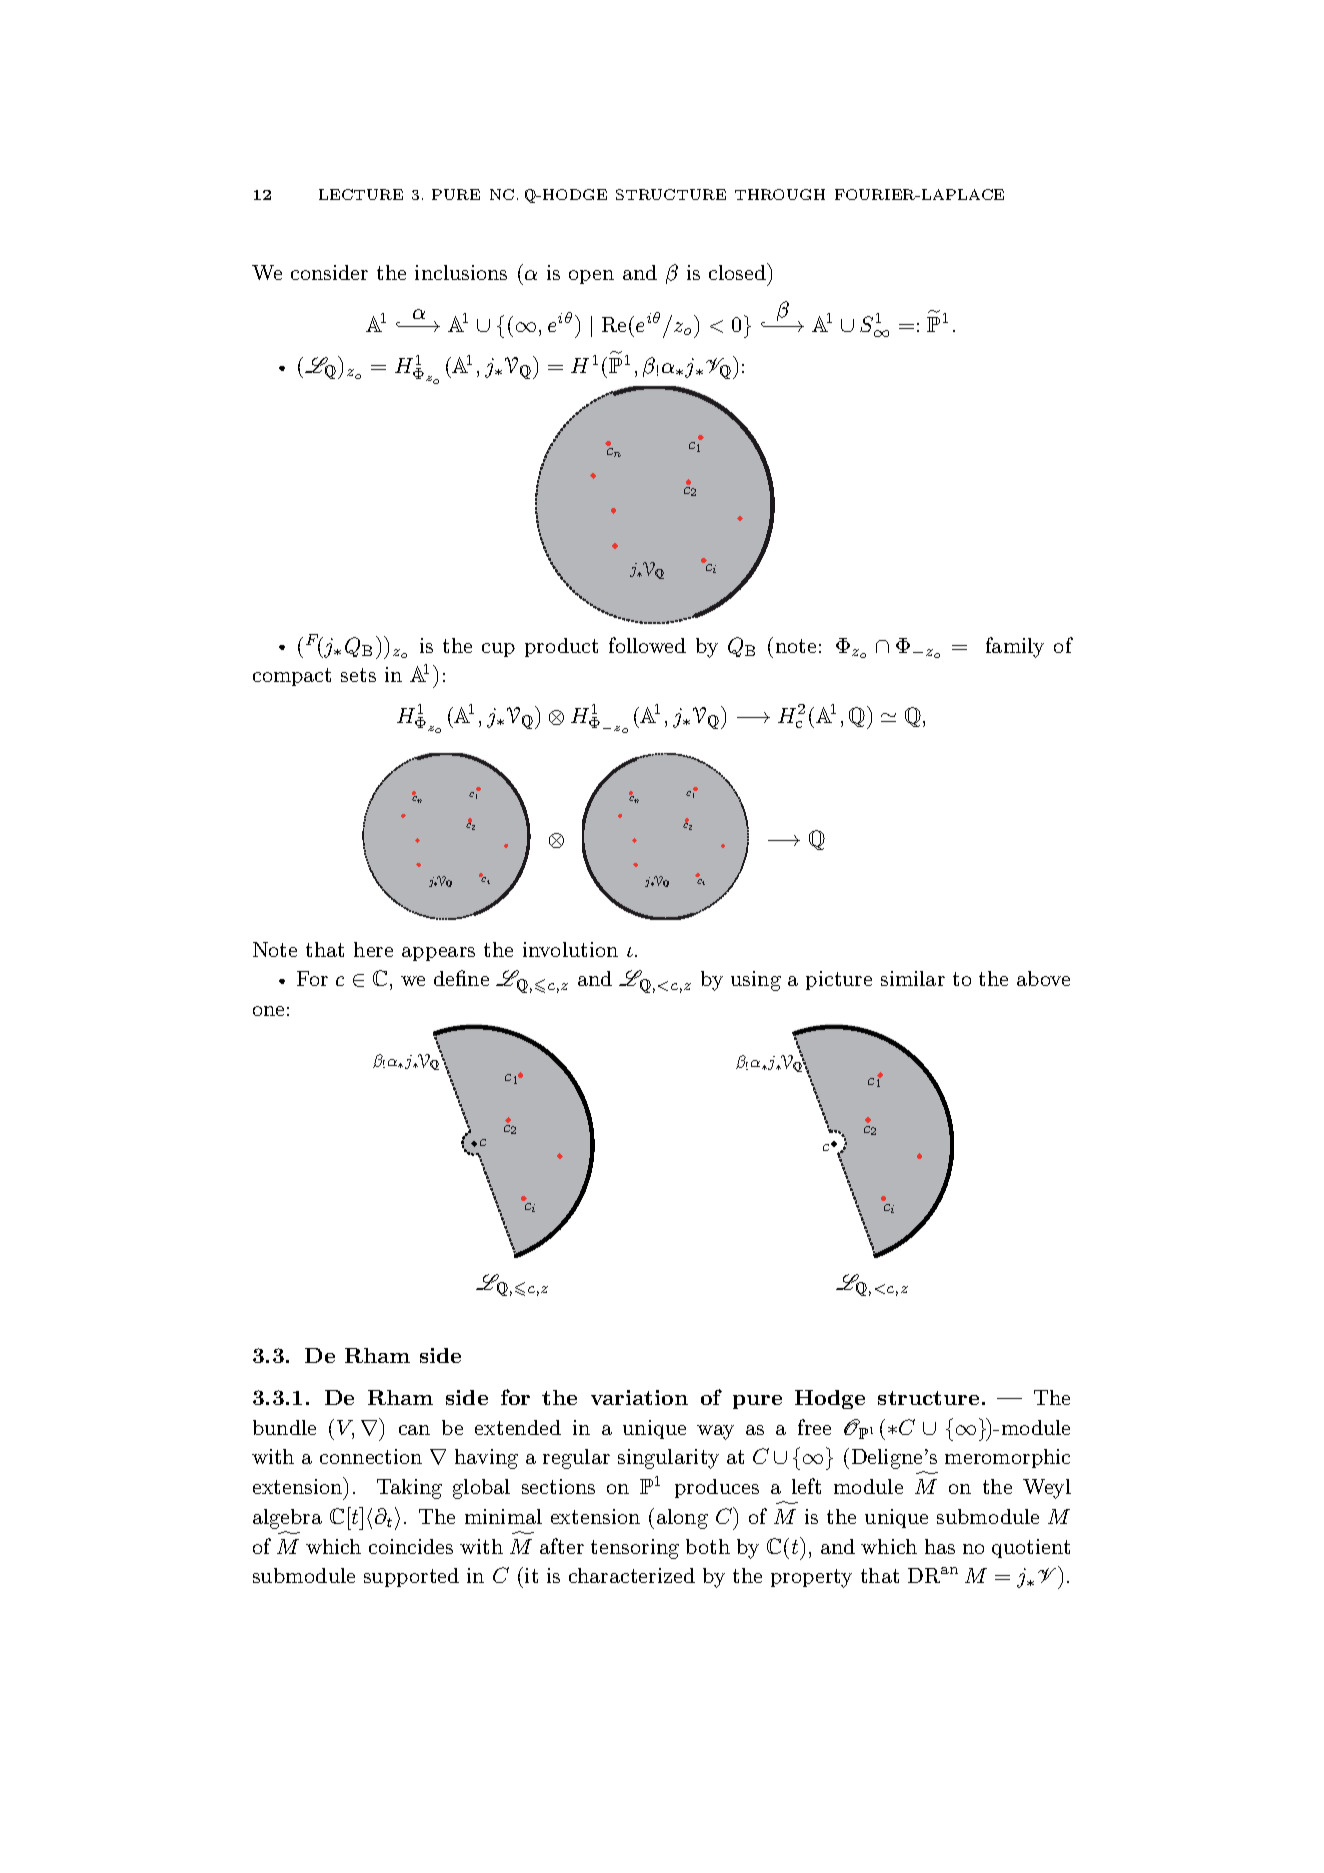  Describe the element at coordinates (913, 978) in the page. I see `similar` at that location.
